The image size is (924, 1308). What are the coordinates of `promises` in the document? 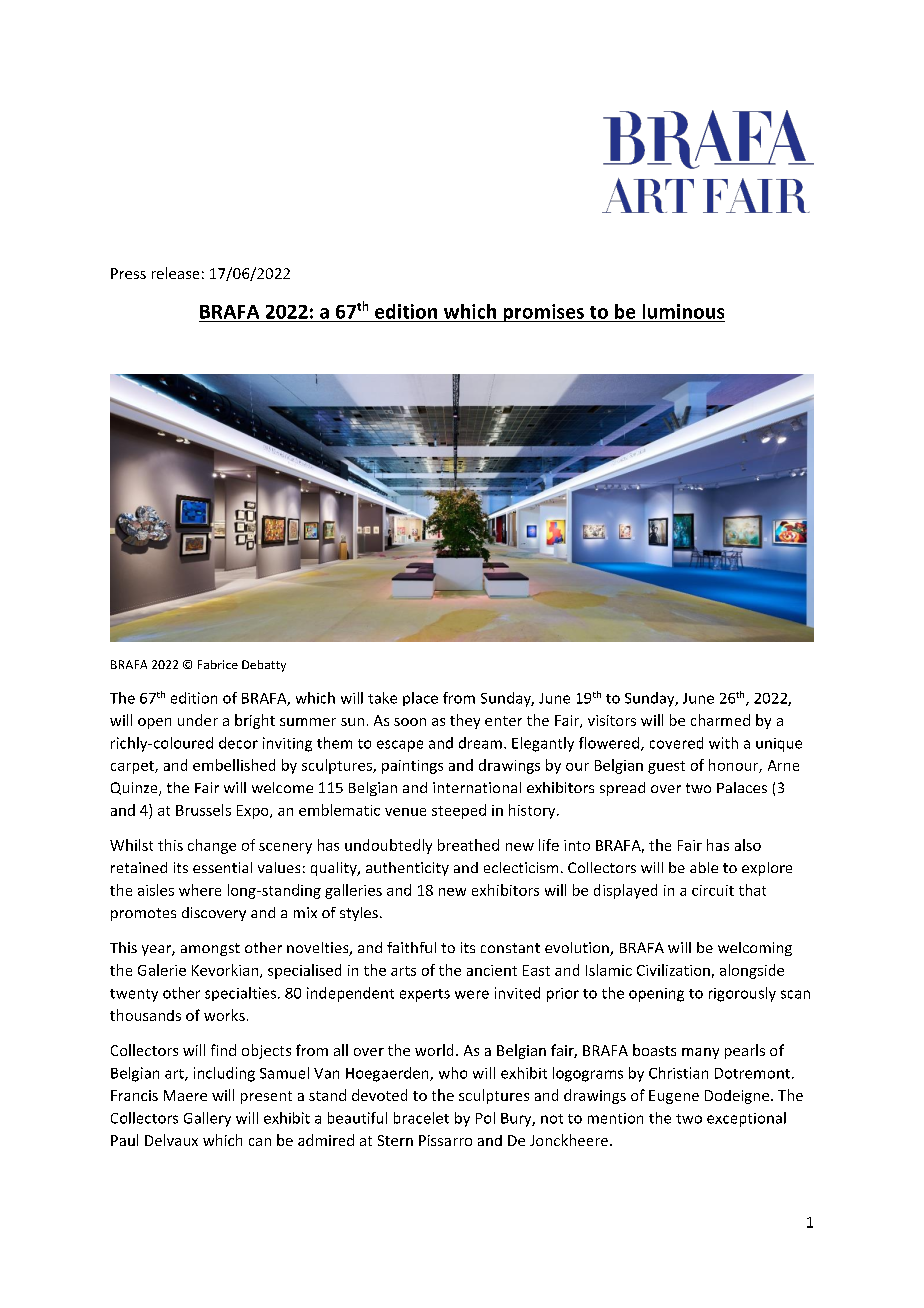 It's located at (543, 313).
